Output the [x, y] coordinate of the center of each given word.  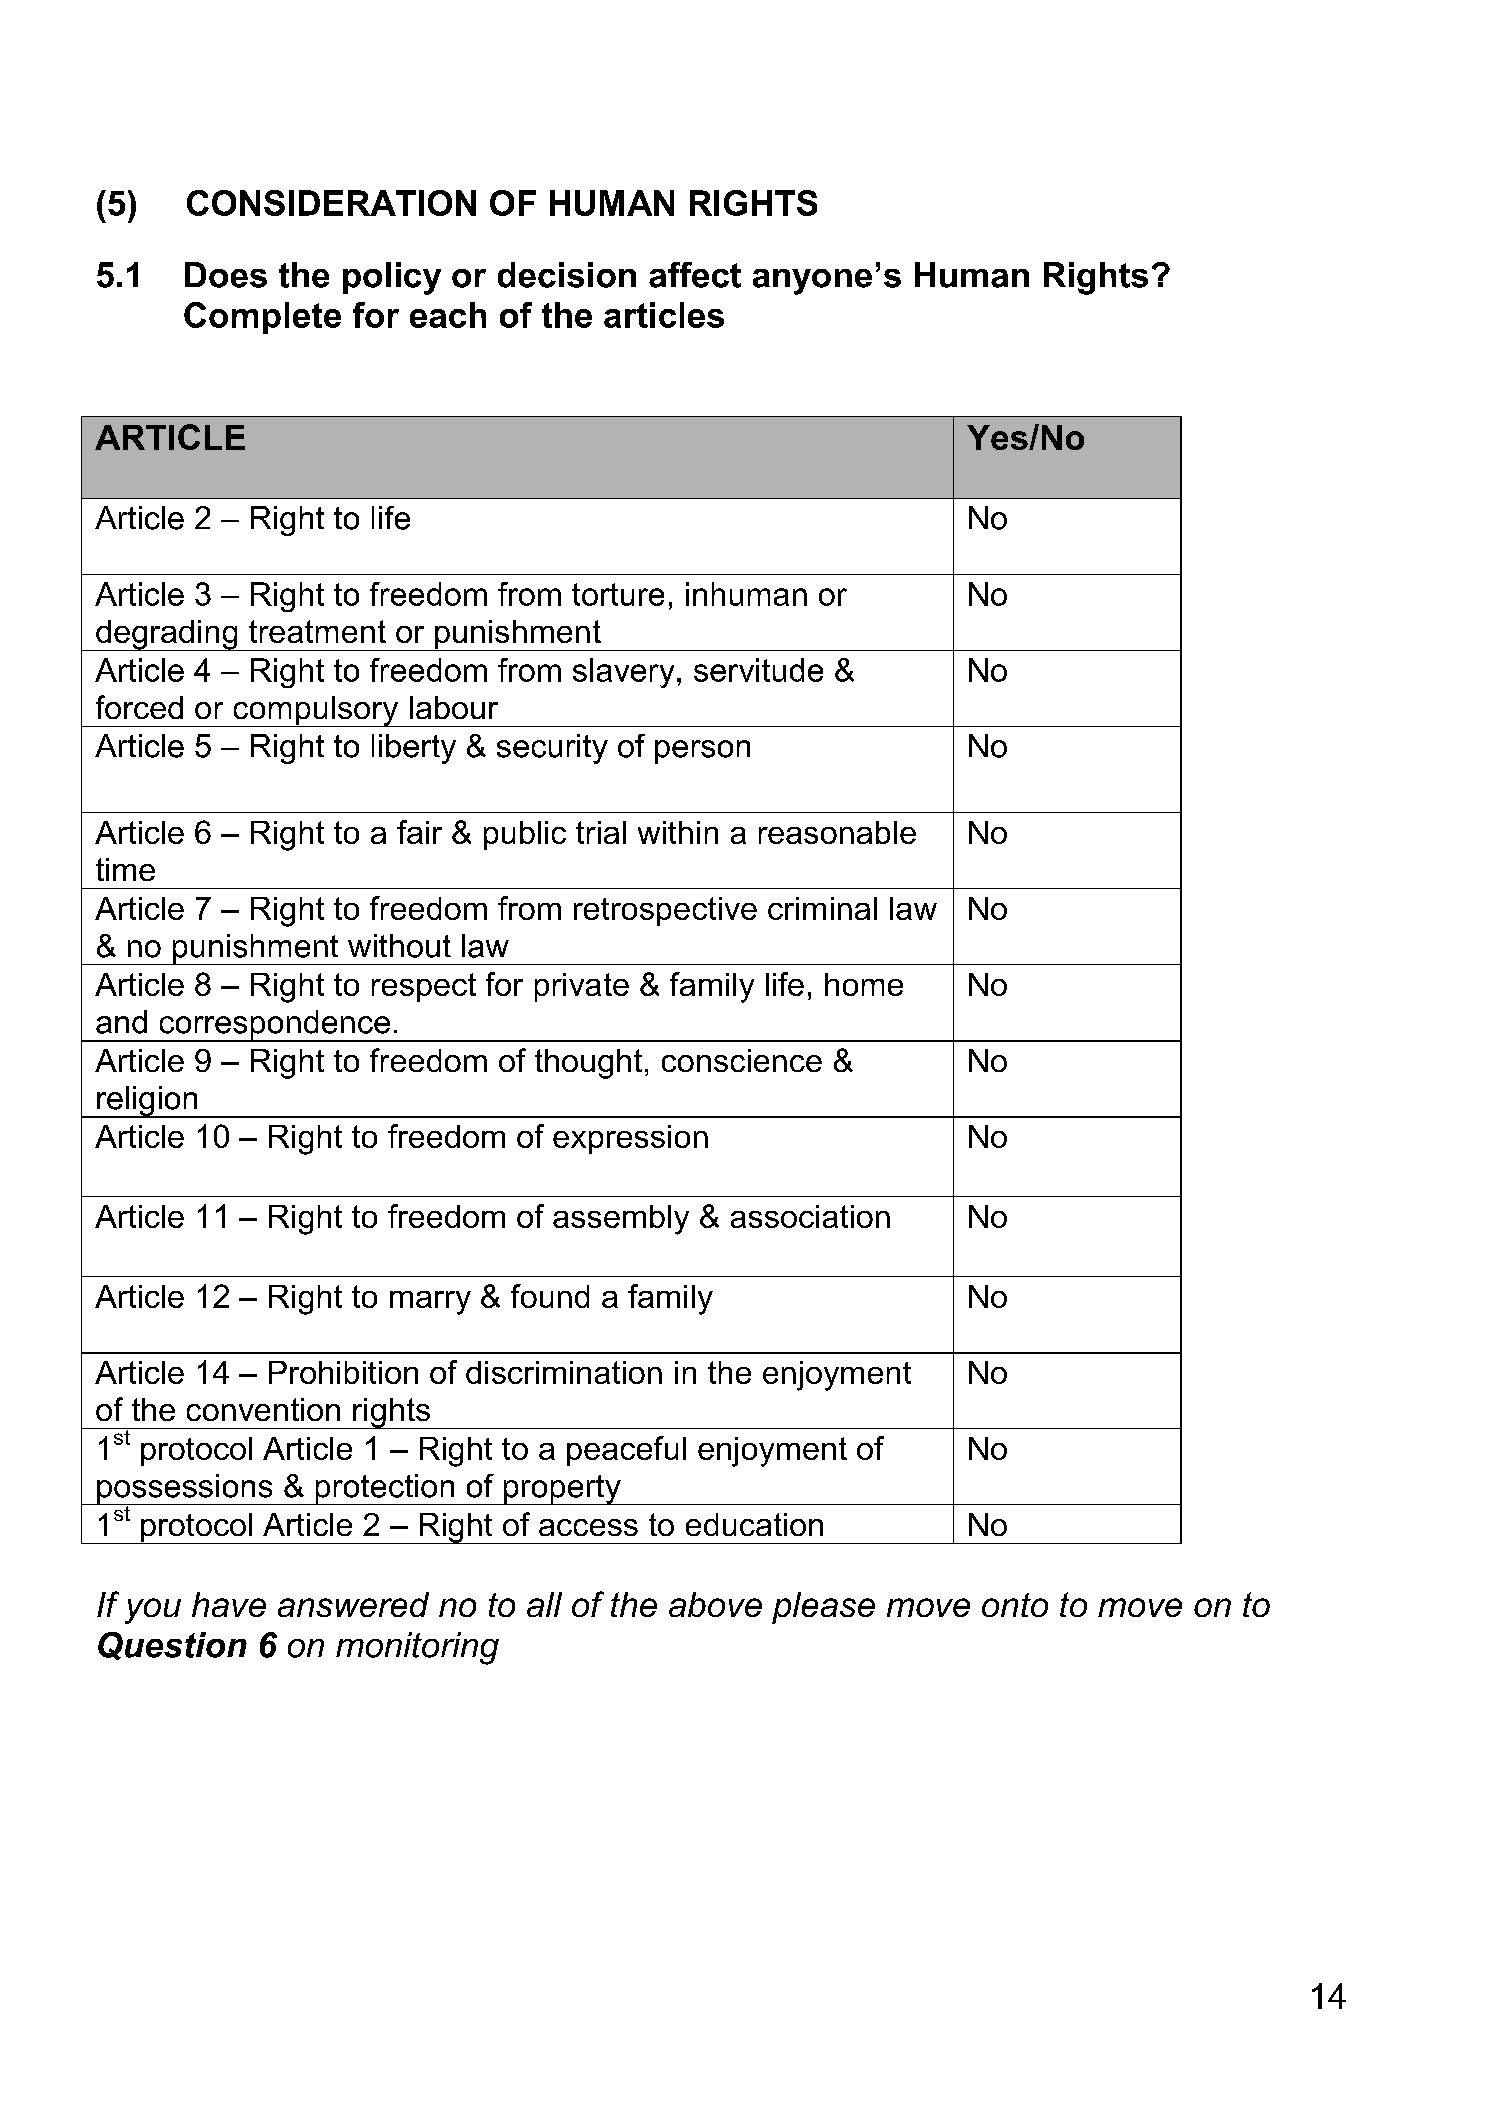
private [582, 987]
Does [226, 275]
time [125, 869]
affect [695, 275]
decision [567, 275]
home [864, 984]
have [229, 1604]
